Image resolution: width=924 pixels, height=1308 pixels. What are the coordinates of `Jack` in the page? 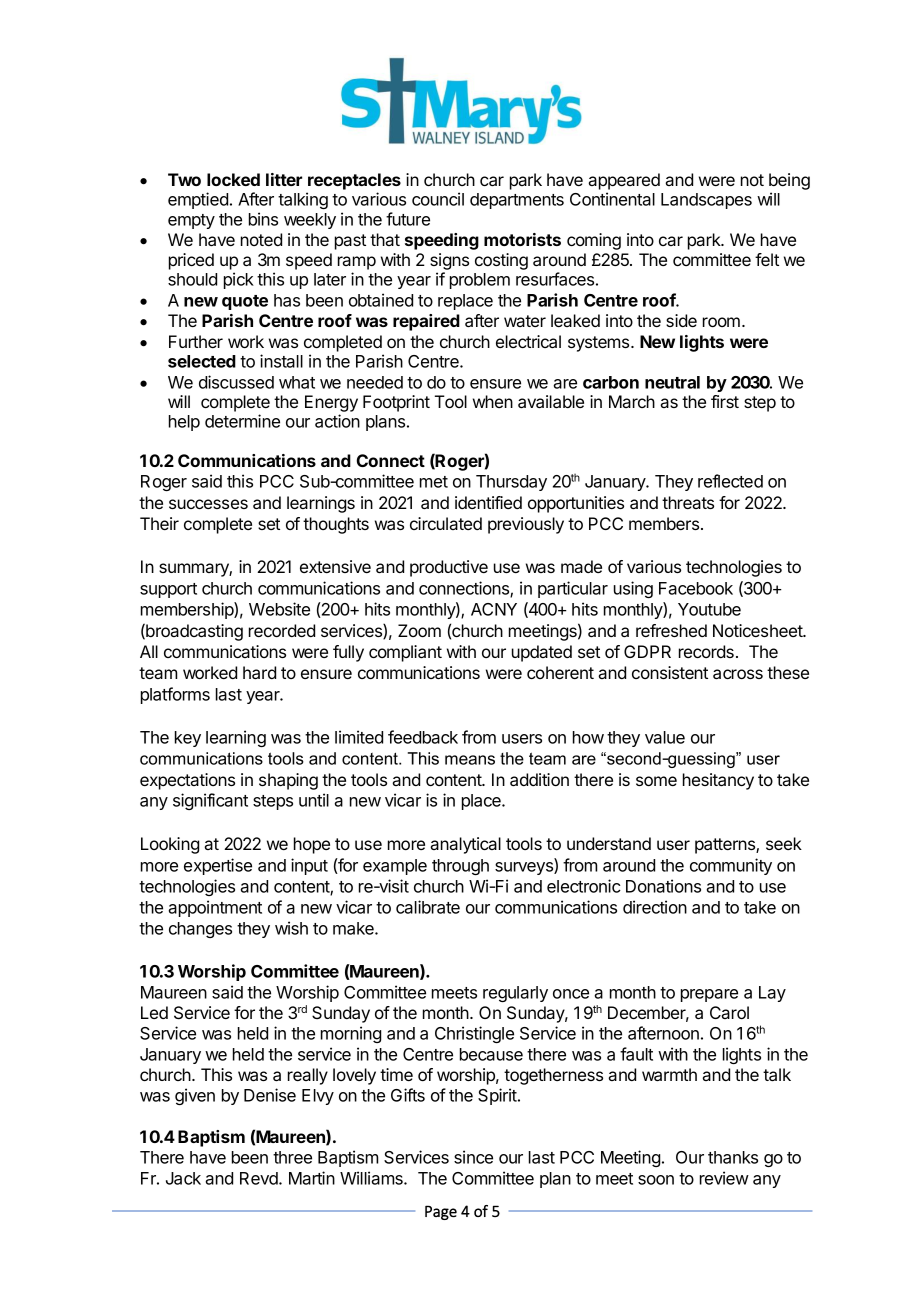 It's located at (183, 1178).
